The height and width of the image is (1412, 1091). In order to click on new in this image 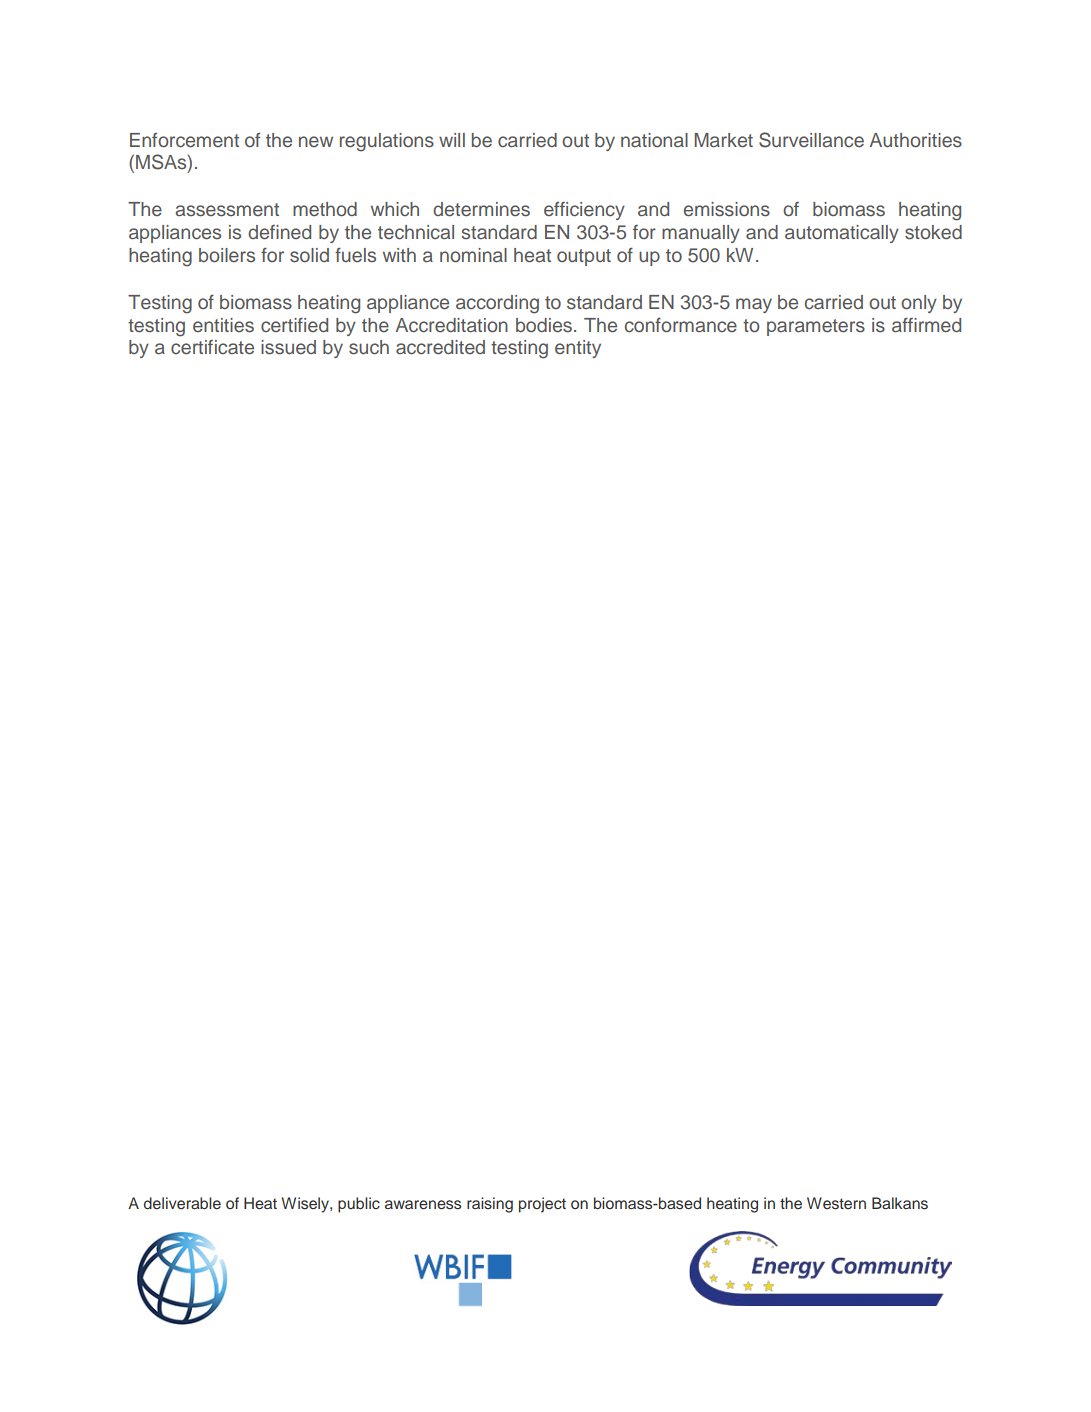, I will do `click(316, 141)`.
